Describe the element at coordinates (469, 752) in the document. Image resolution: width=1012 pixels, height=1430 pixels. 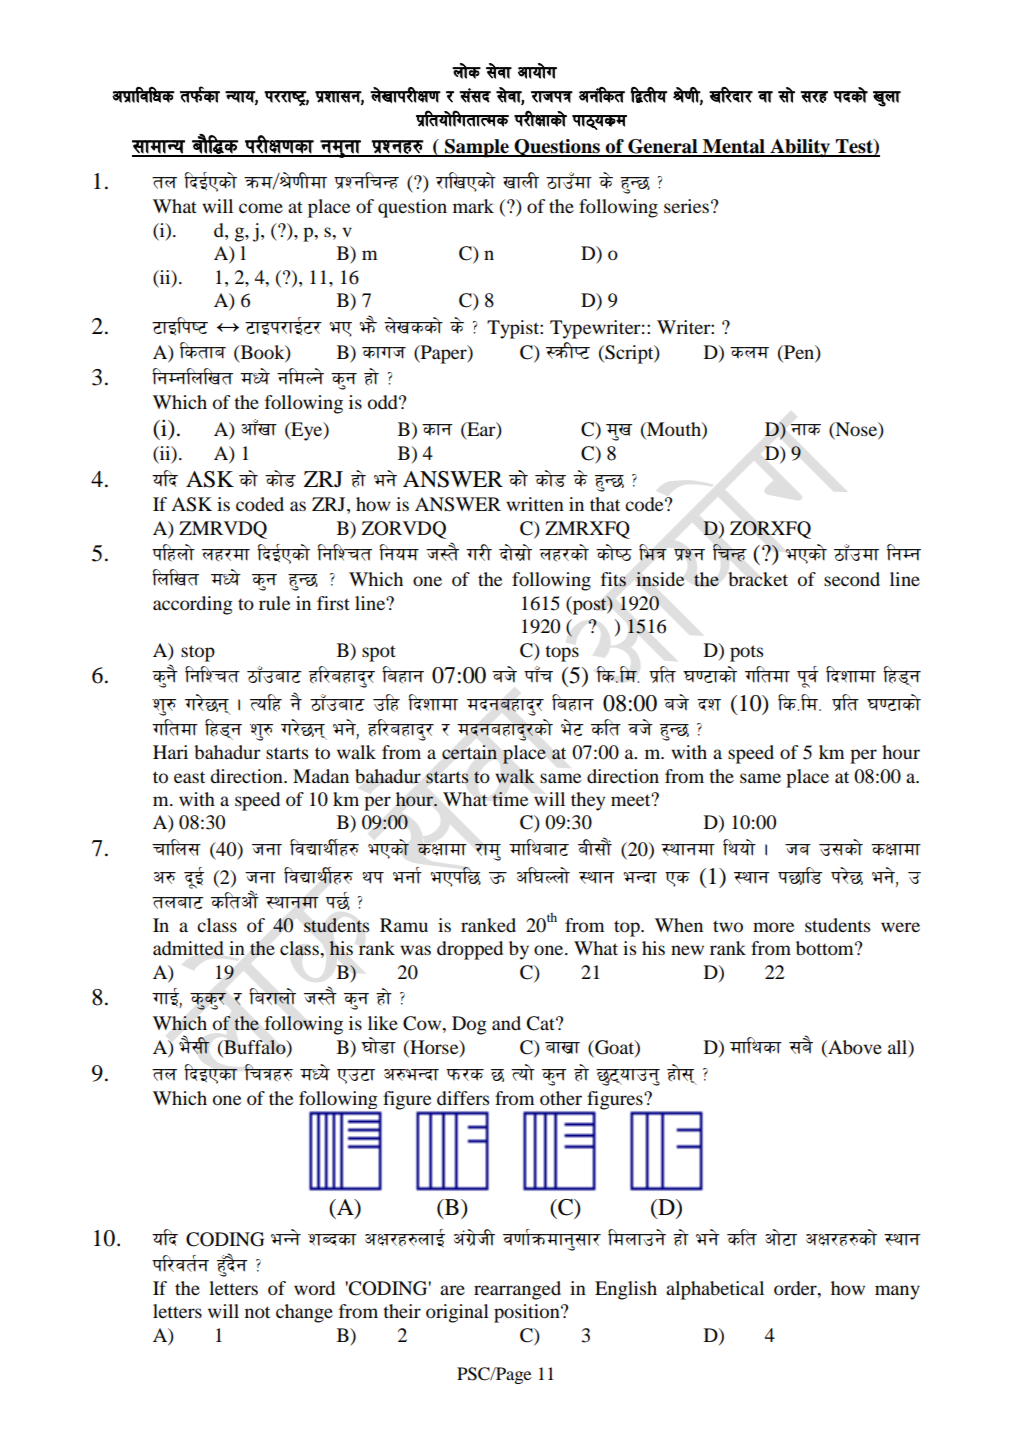
I see `certain` at that location.
